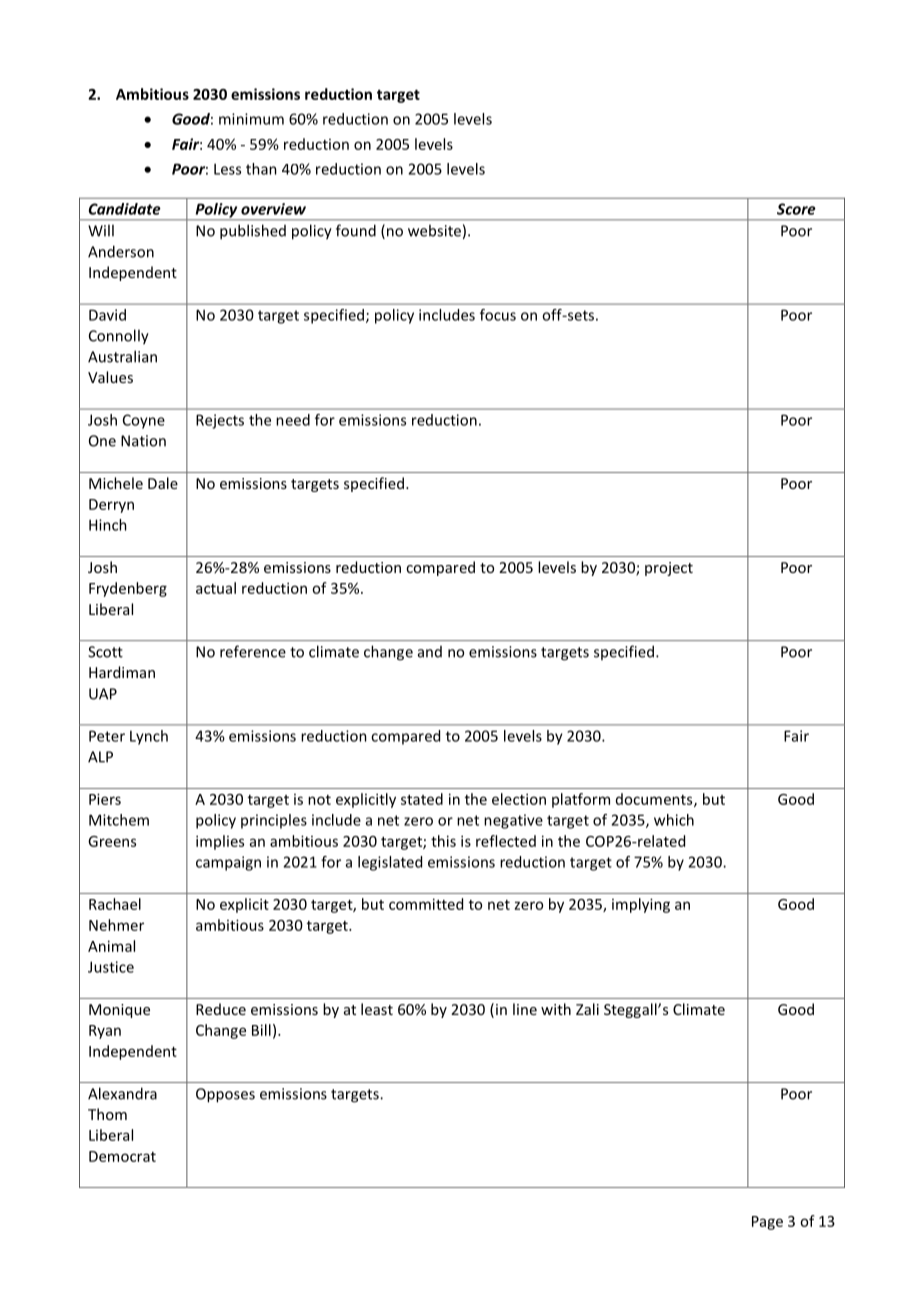 The width and height of the screenshot is (924, 1307). Describe the element at coordinates (434, 230) in the screenshot. I see `website` at that location.
